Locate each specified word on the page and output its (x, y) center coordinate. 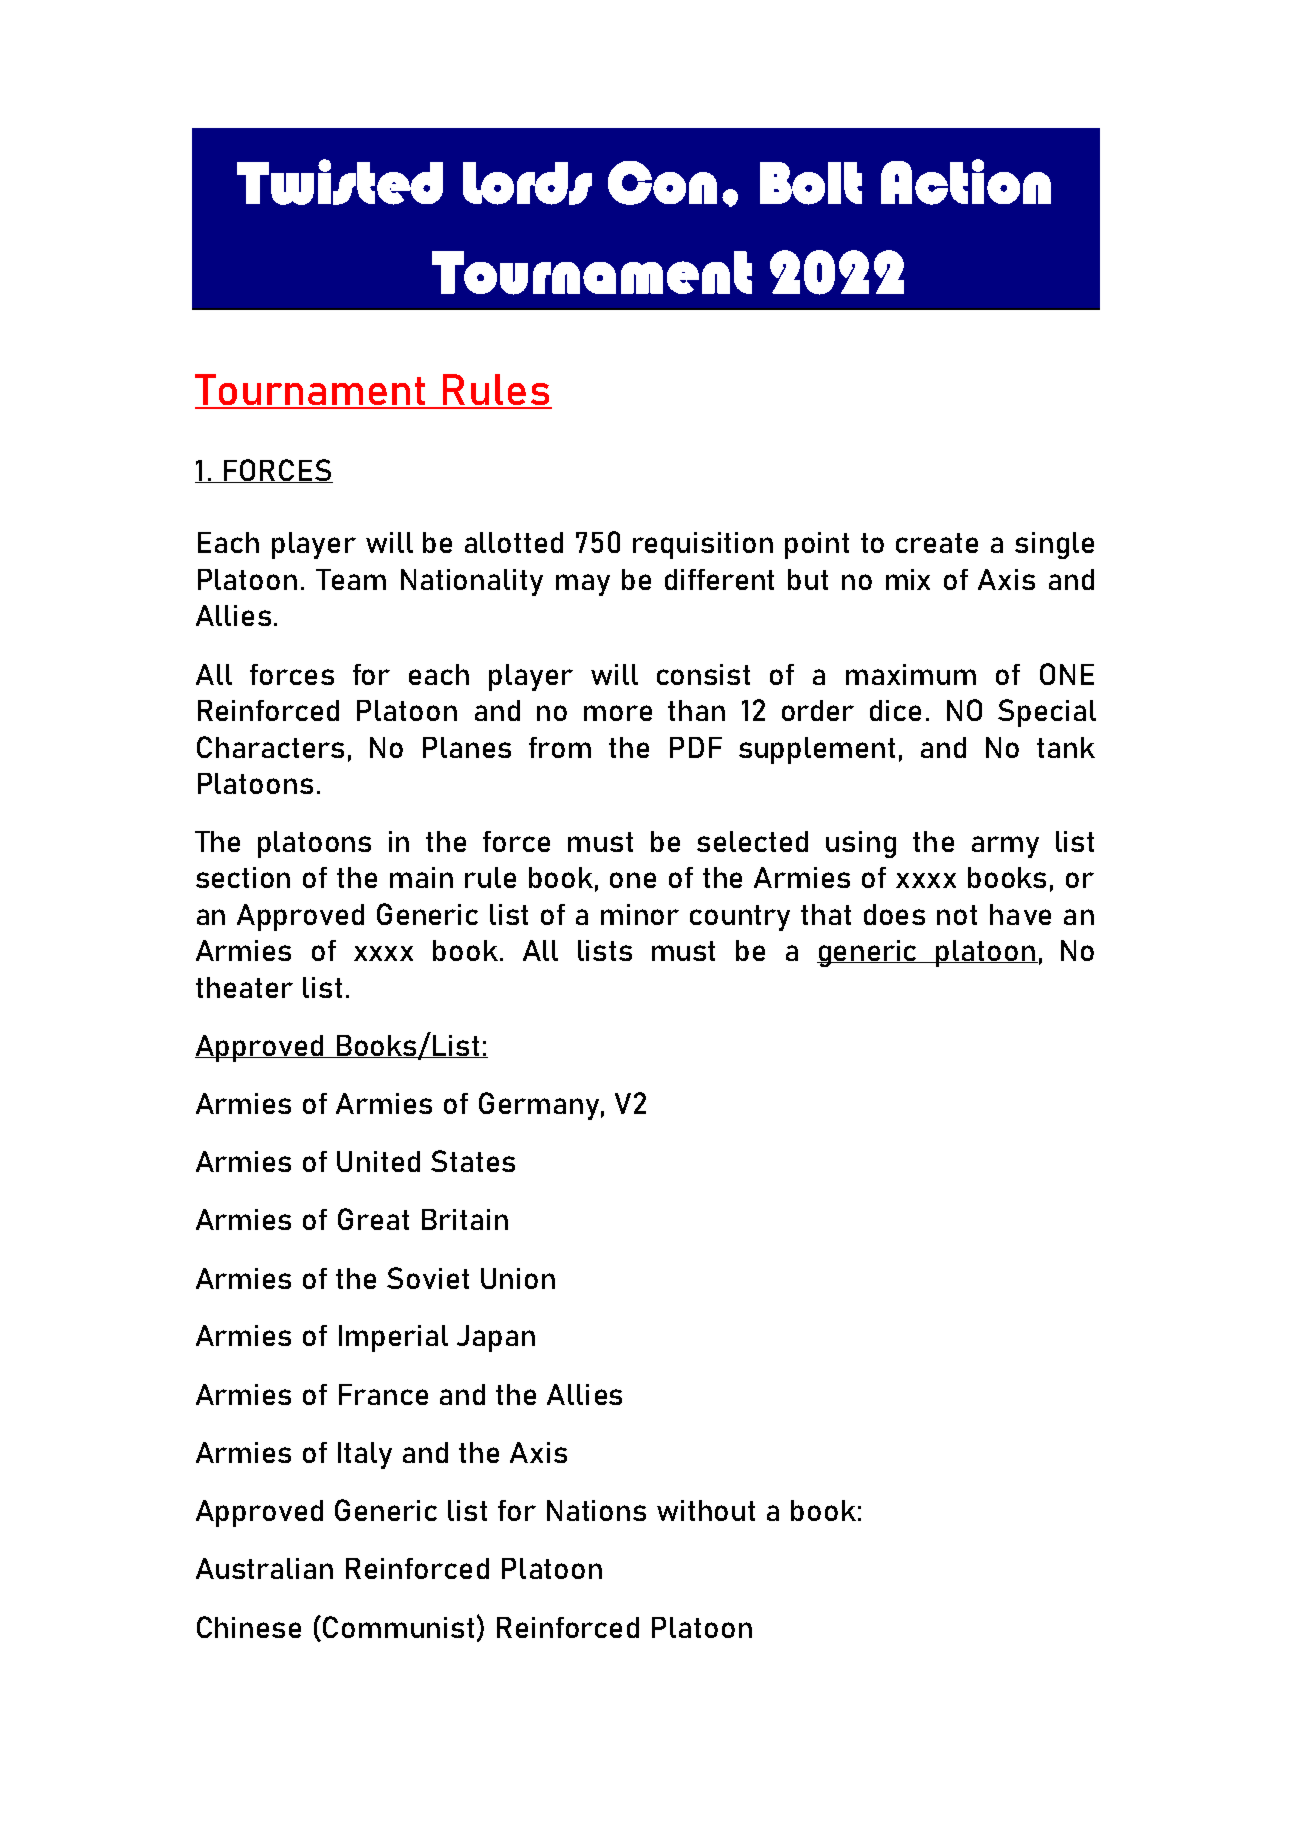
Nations (596, 1510)
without (706, 1510)
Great (373, 1219)
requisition (703, 545)
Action (966, 182)
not (957, 915)
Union (518, 1278)
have (1020, 914)
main (421, 877)
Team (351, 579)
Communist (398, 1627)
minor (640, 914)
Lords (527, 183)
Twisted (340, 182)
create (937, 543)
